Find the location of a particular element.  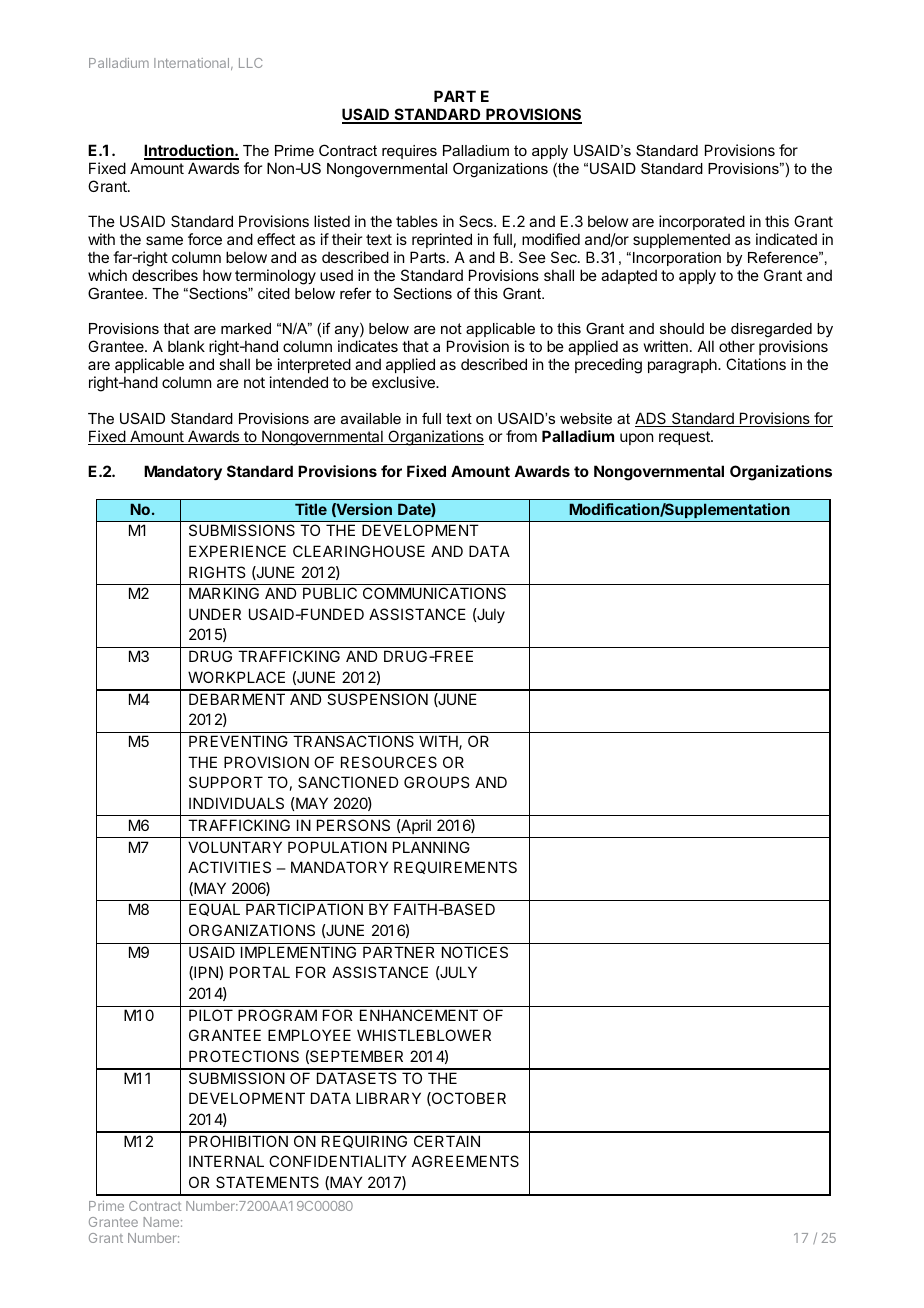

blank is located at coordinates (186, 346).
